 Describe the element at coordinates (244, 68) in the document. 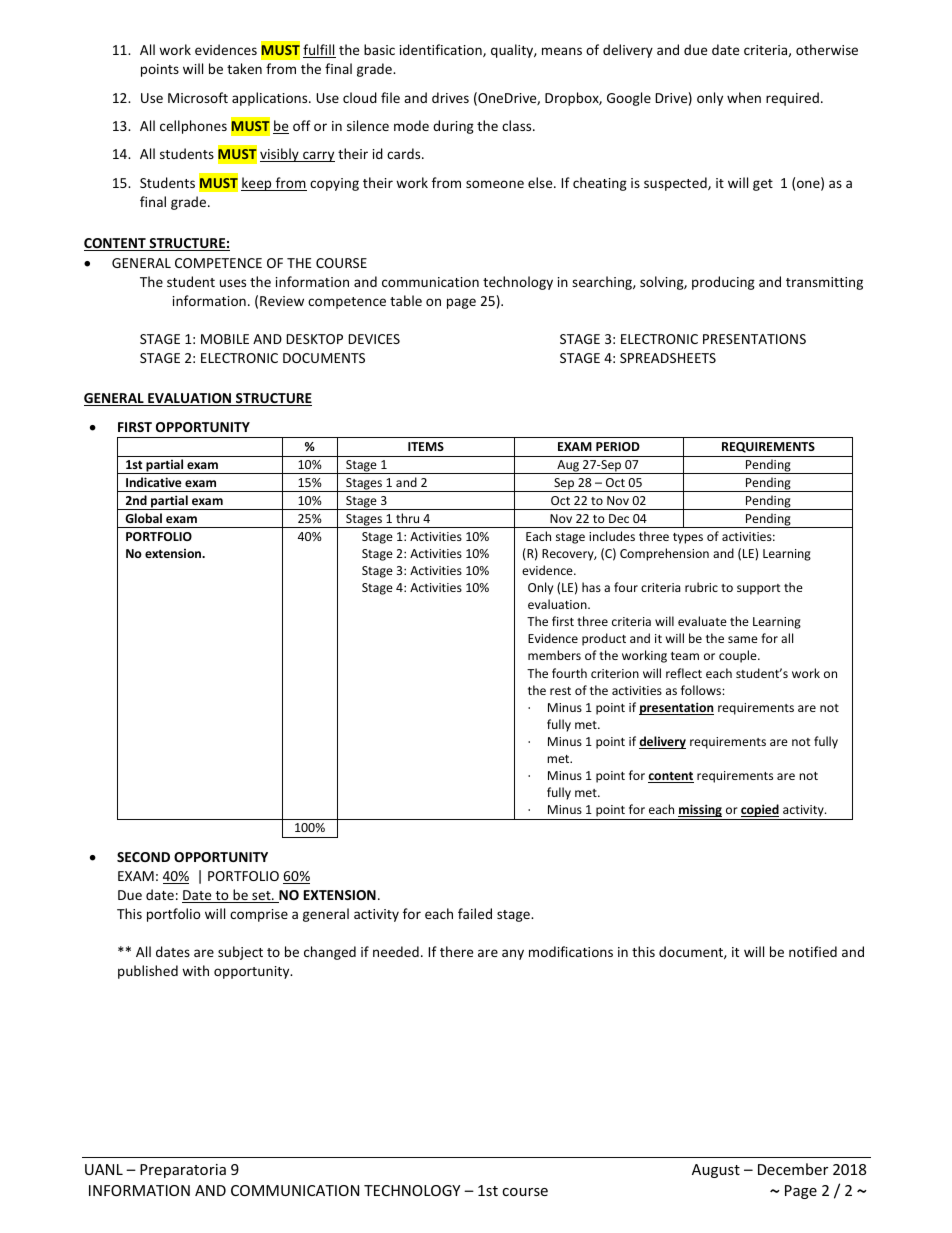

I see `taken` at that location.
